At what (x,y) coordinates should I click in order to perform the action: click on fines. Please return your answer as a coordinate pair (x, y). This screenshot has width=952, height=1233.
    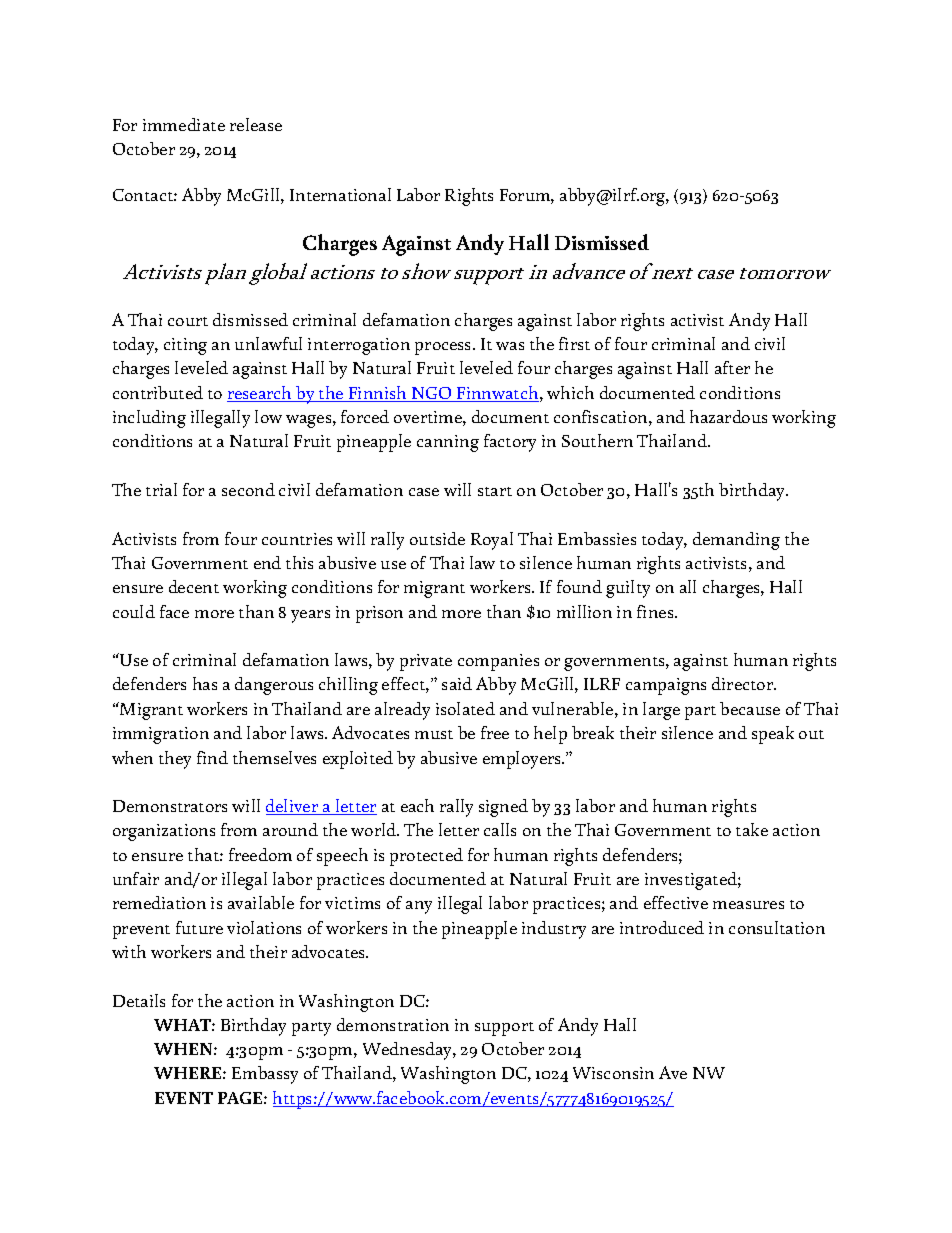
    Looking at the image, I should click on (656, 611).
